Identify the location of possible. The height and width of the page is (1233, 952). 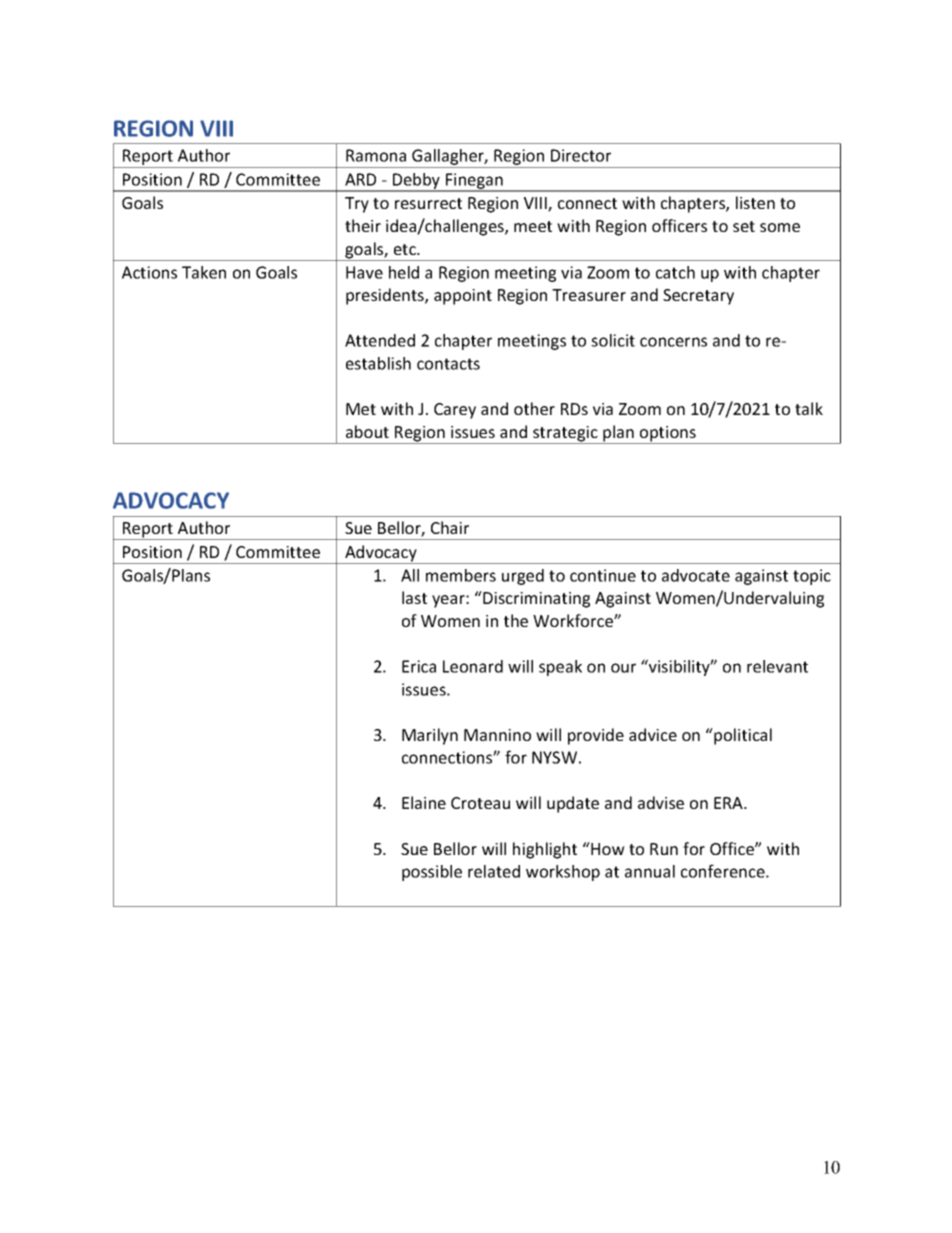
(432, 873).
